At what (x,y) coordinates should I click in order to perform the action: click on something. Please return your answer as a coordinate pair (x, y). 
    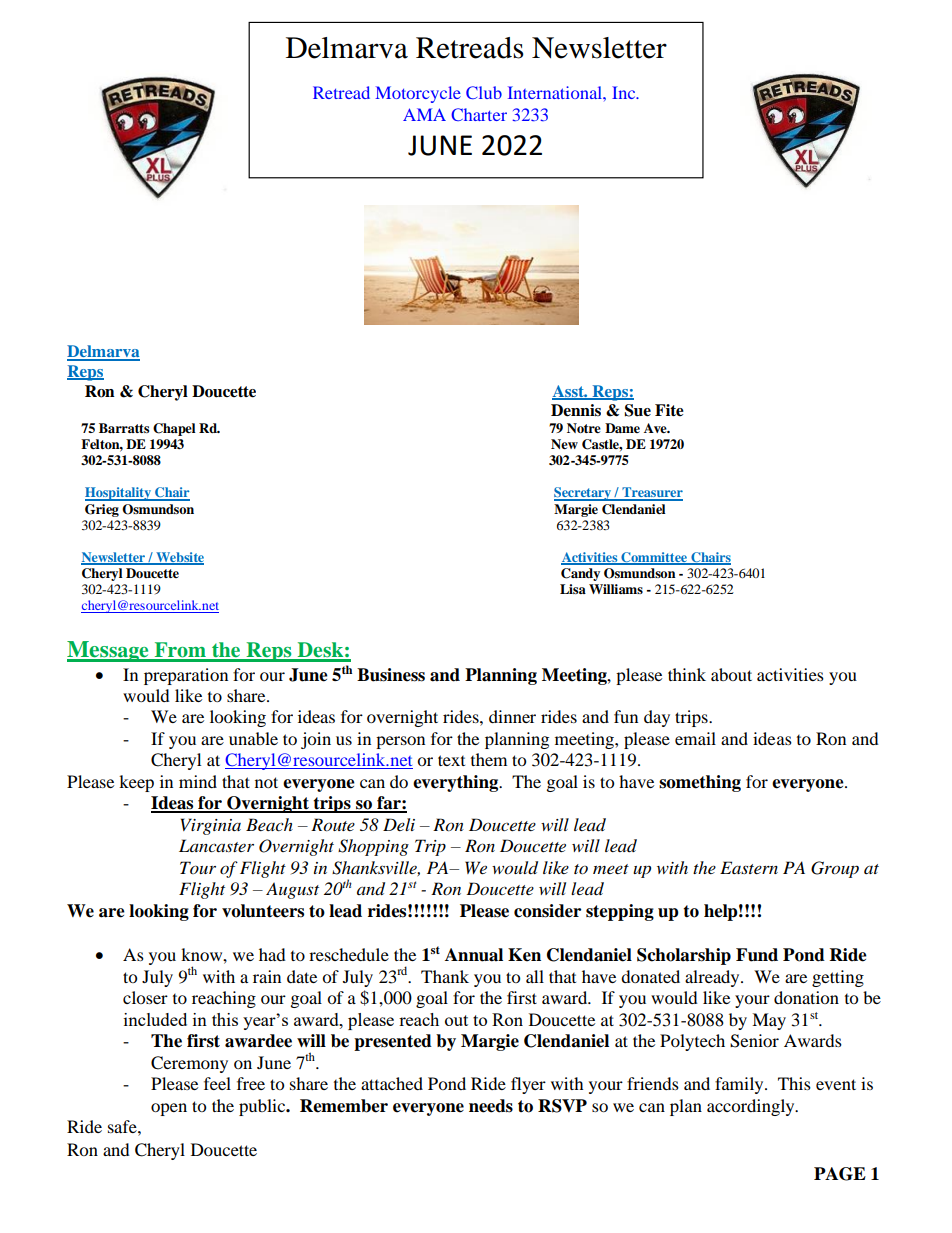
    Looking at the image, I should click on (700, 783).
